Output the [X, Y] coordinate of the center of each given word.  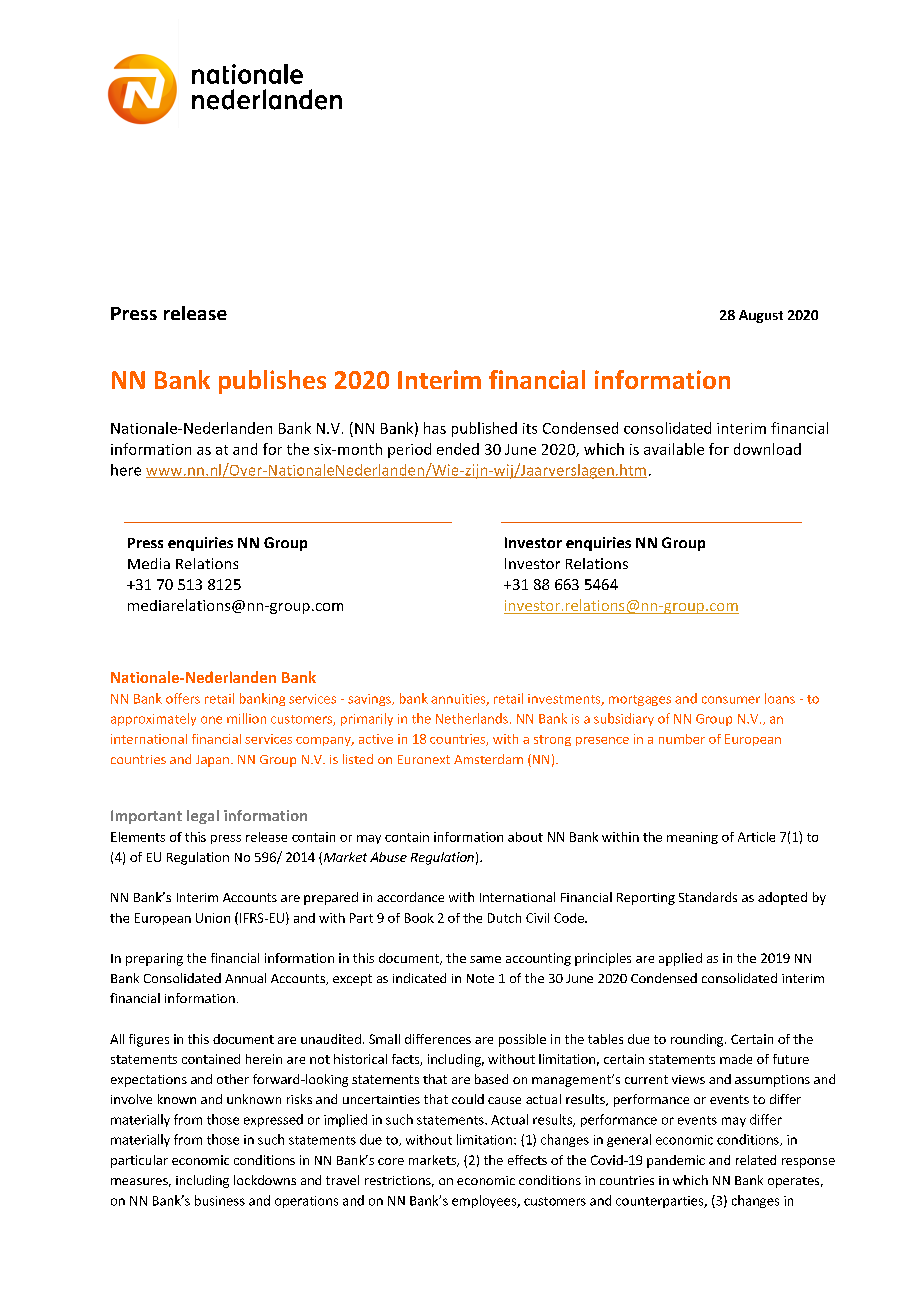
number [682, 739]
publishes [272, 382]
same [485, 959]
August [761, 316]
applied [680, 959]
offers [183, 698]
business [220, 1200]
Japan [212, 761]
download [767, 449]
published [484, 429]
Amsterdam [488, 759]
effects [527, 1160]
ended [458, 449]
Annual [245, 978]
